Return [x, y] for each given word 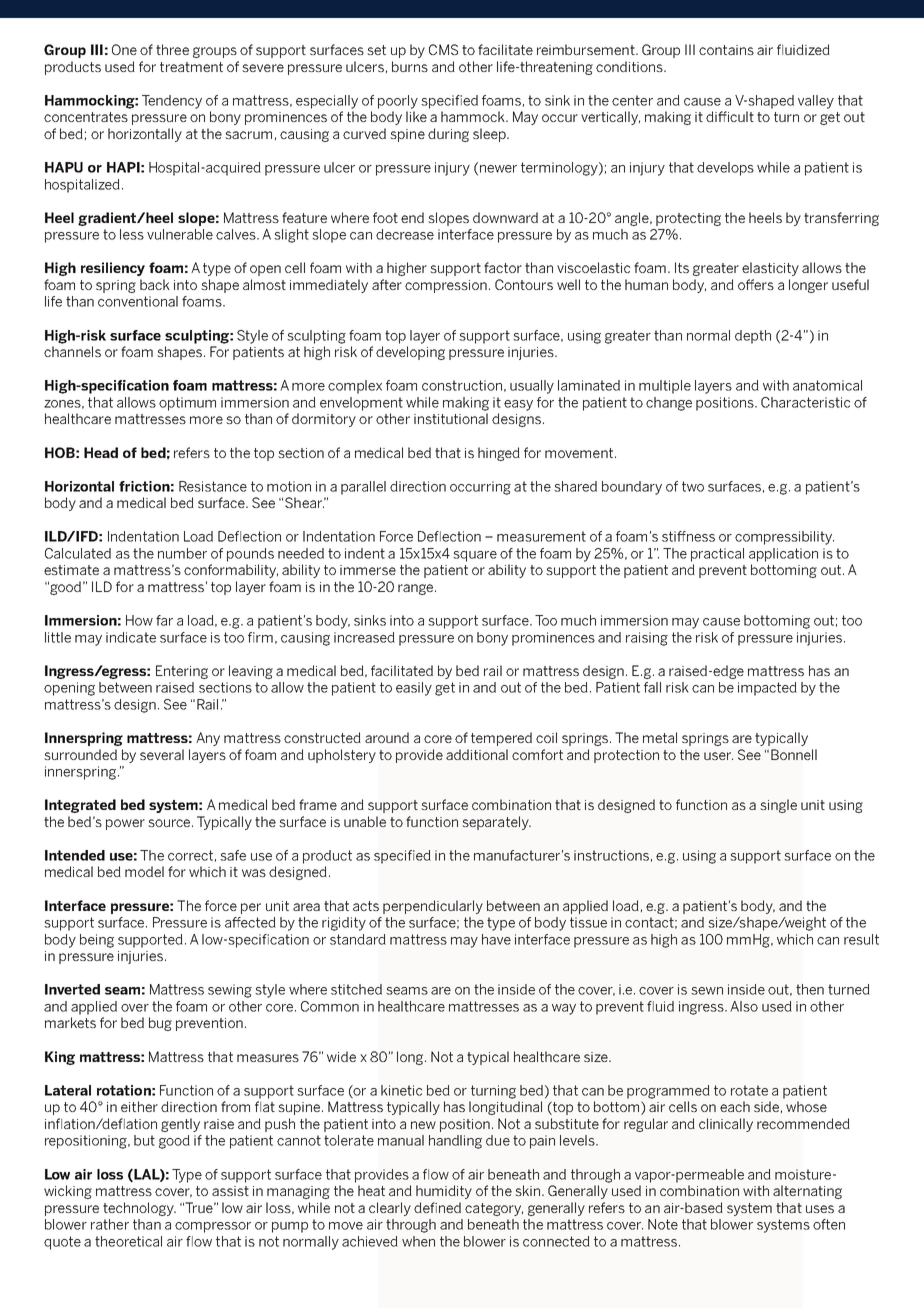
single [778, 806]
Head [101, 452]
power [125, 824]
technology [139, 1209]
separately [496, 823]
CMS [443, 49]
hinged [499, 454]
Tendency [172, 102]
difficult [730, 116]
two [693, 486]
